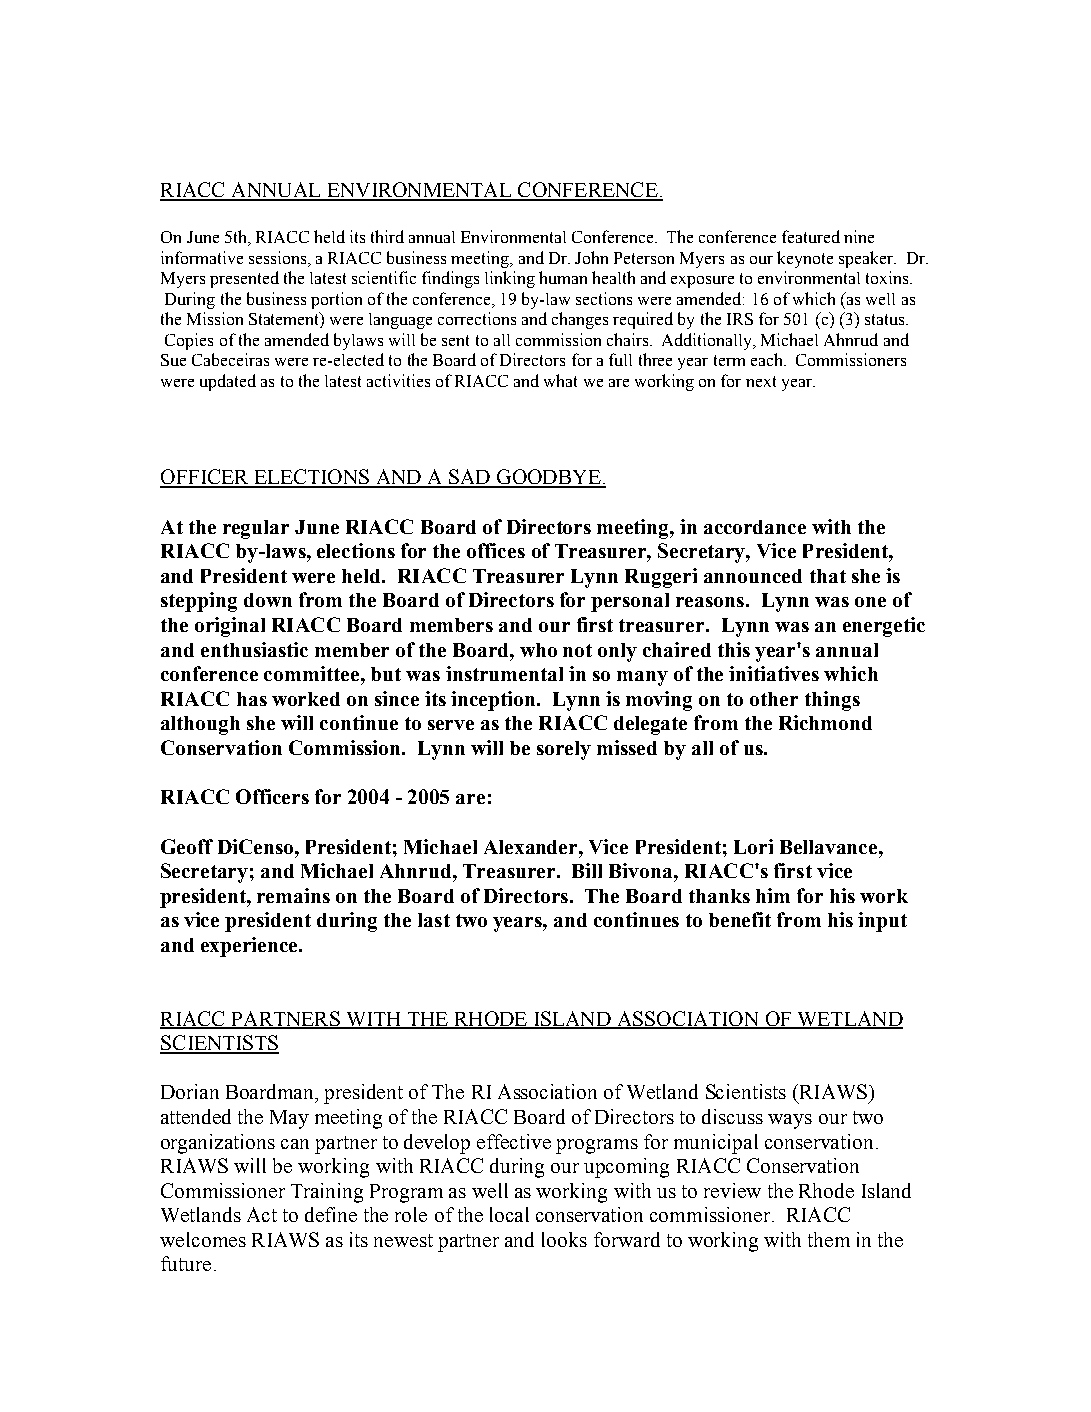 Image resolution: width=1091 pixels, height=1412 pixels. Describe the element at coordinates (190, 1091) in the page. I see `Dorian` at that location.
